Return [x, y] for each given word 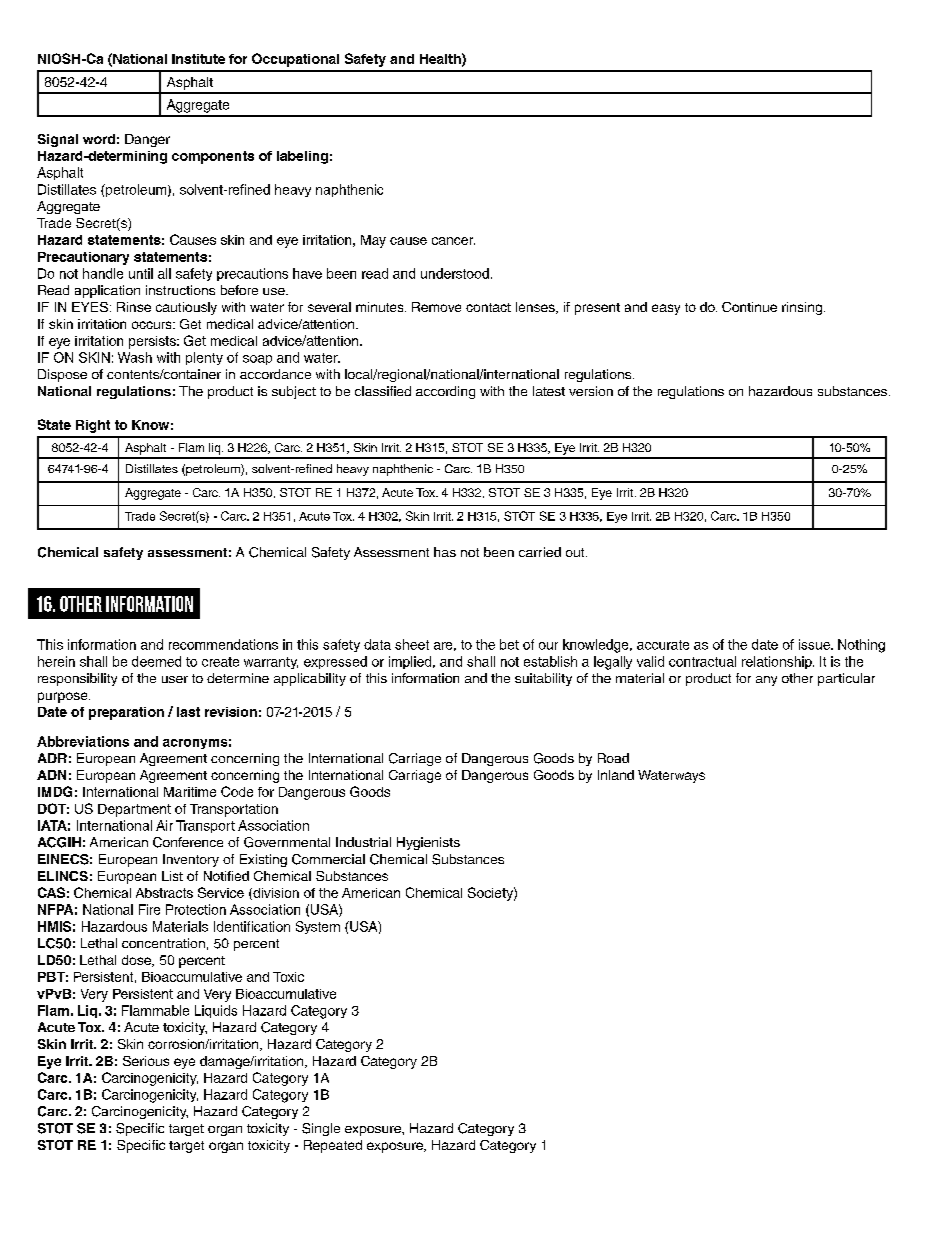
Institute [198, 59]
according [445, 392]
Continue [749, 307]
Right [93, 426]
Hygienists [428, 843]
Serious [146, 1061]
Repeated [333, 1146]
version [591, 391]
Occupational [295, 60]
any [766, 681]
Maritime [190, 792]
